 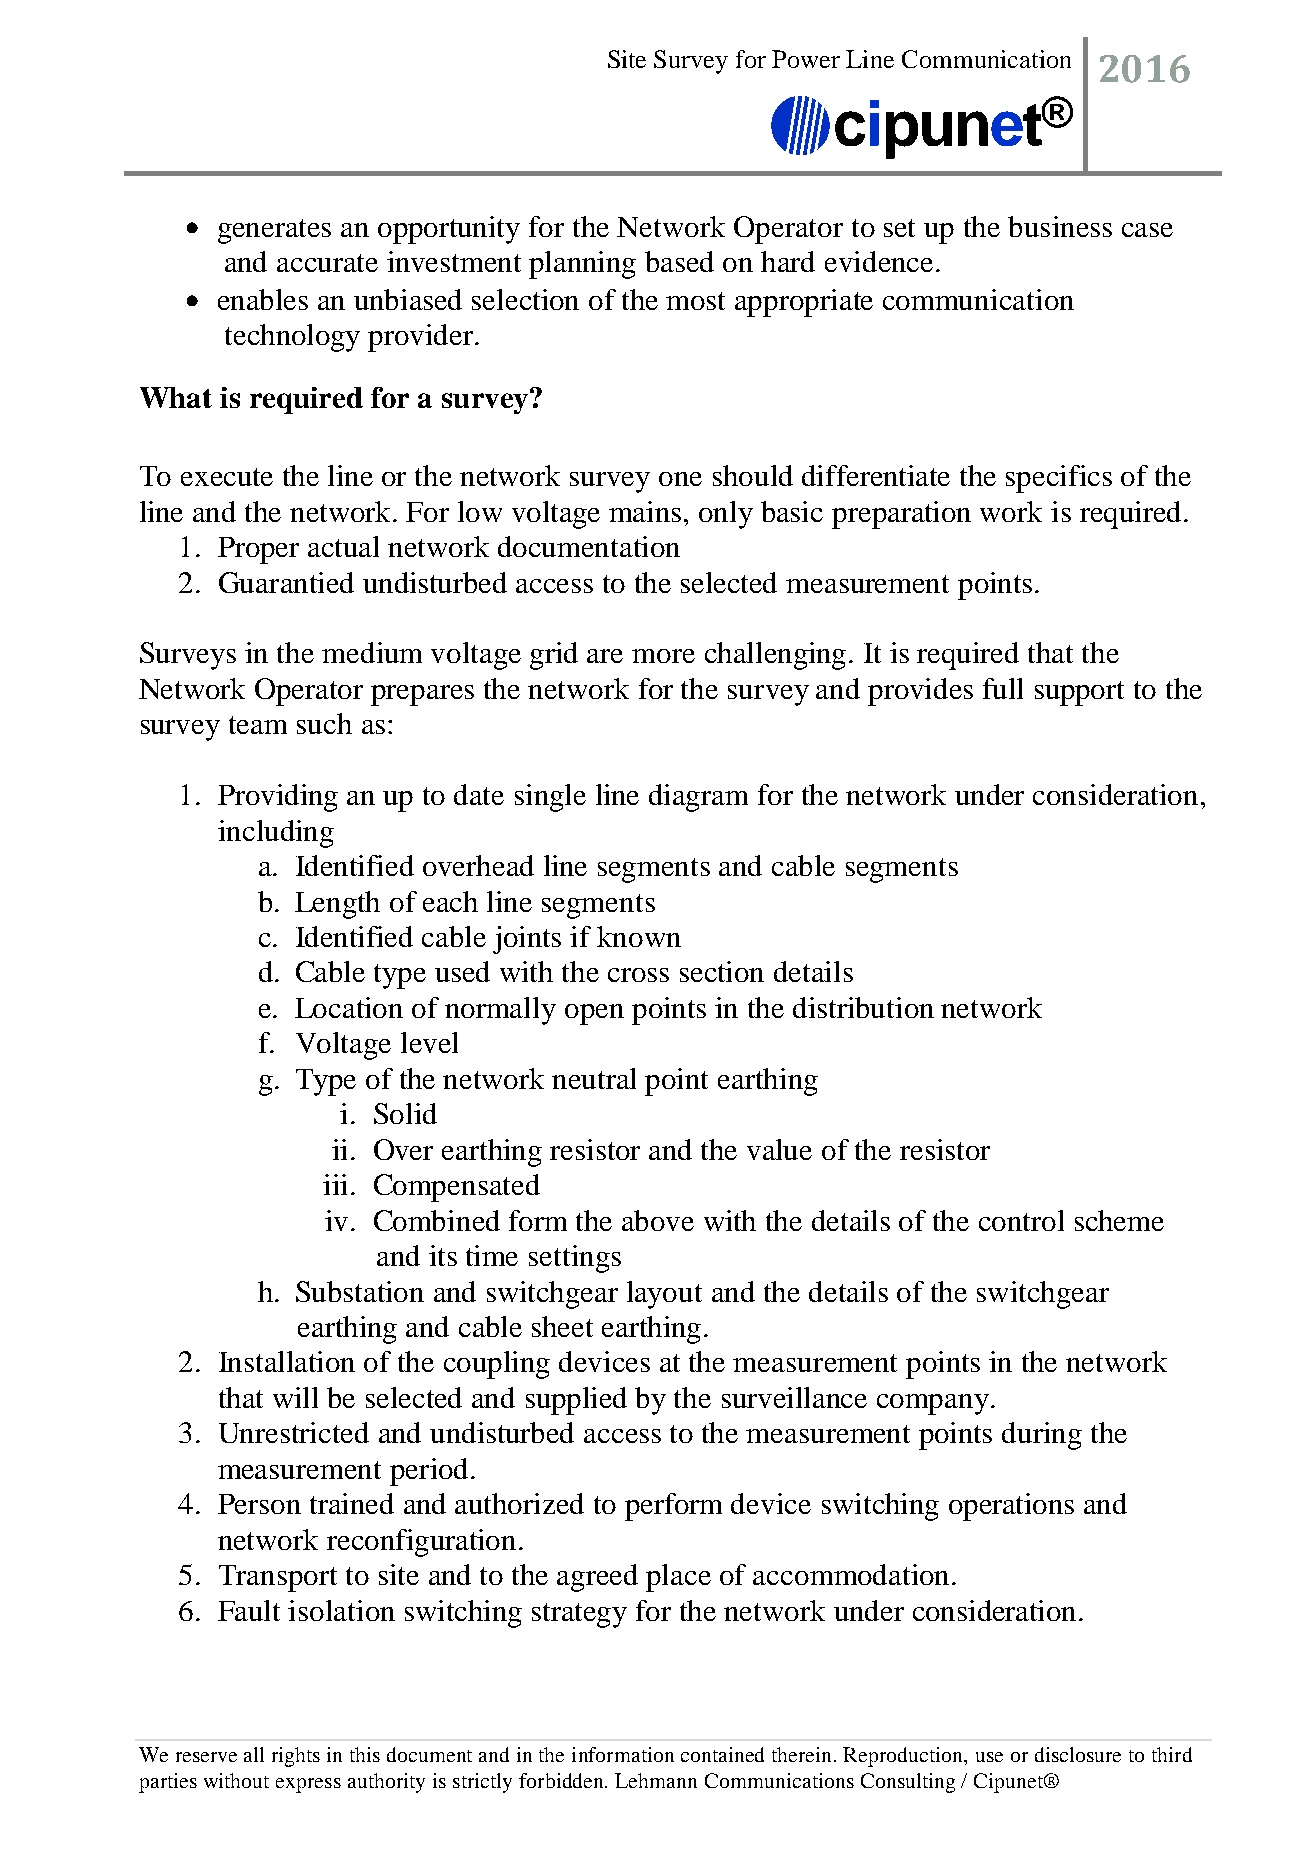 I want to click on support, so click(x=1079, y=693).
